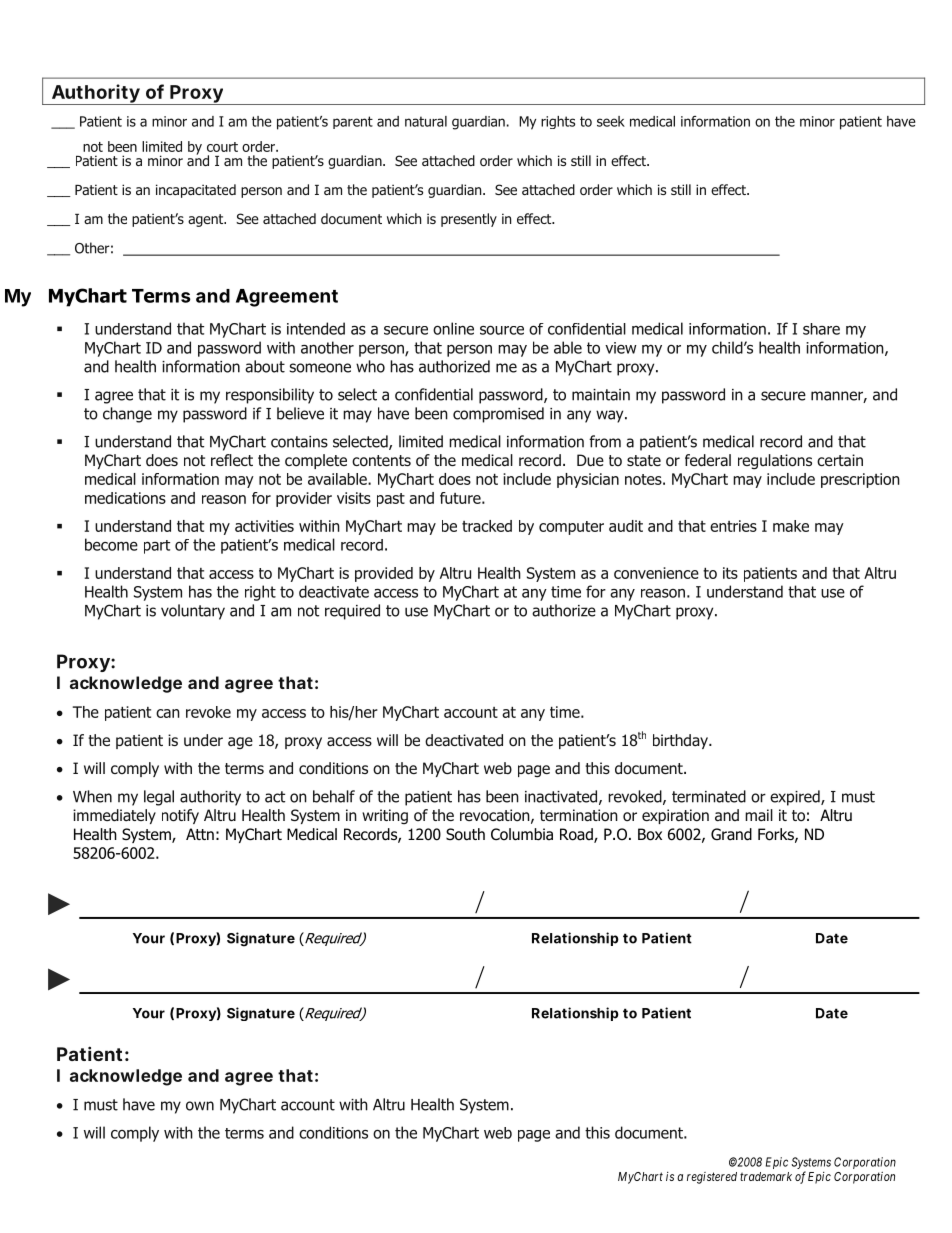 The image size is (952, 1233). Describe the element at coordinates (759, 815) in the image. I see `mail` at that location.
